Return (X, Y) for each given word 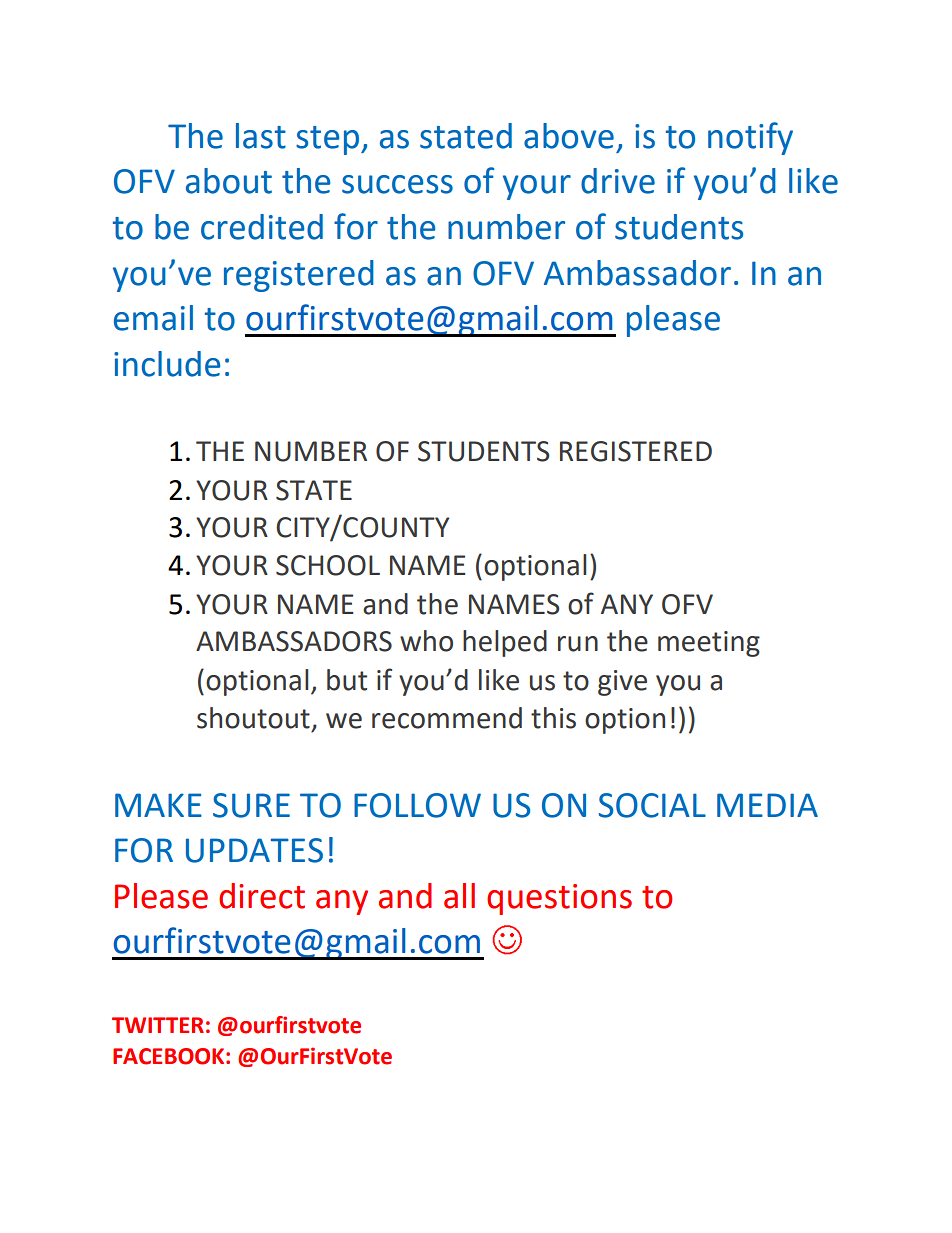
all (459, 896)
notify (750, 138)
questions (559, 899)
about (229, 181)
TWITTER (158, 1025)
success (397, 184)
